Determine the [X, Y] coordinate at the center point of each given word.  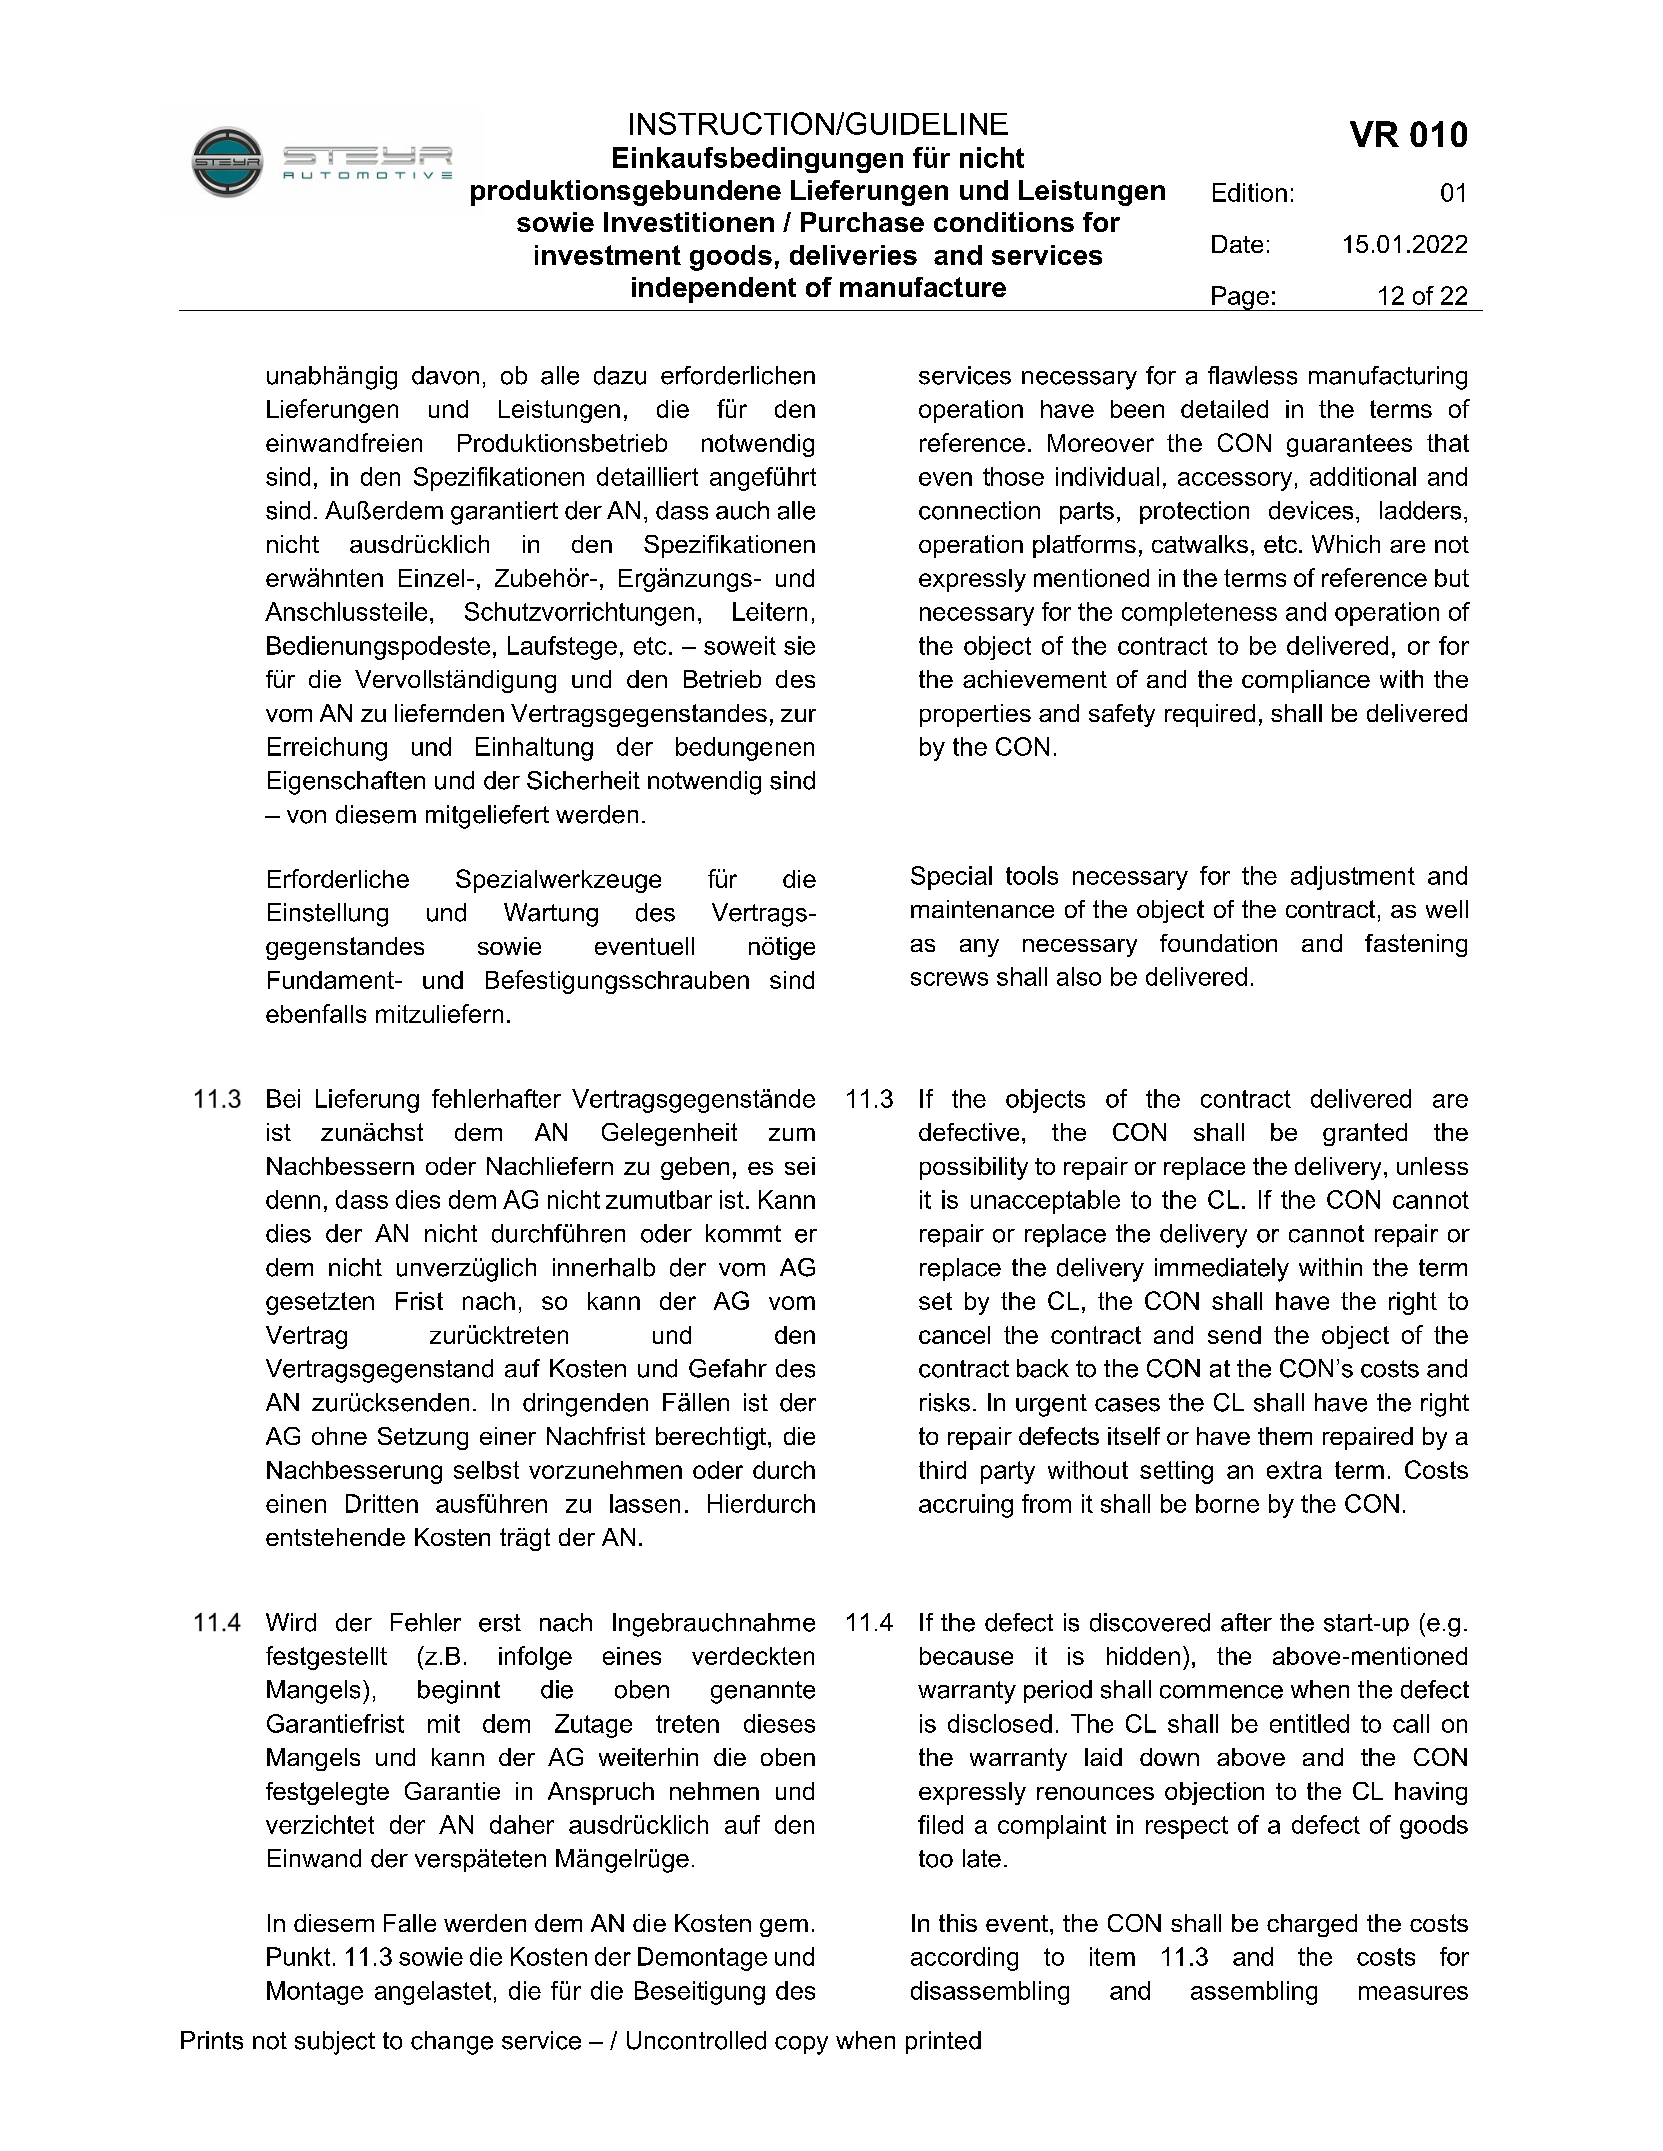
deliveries [853, 255]
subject [335, 2043]
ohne [339, 1436]
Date [1237, 244]
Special [951, 878]
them [1285, 1436]
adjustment [1353, 878]
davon [445, 375]
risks [945, 1402]
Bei [283, 1098]
